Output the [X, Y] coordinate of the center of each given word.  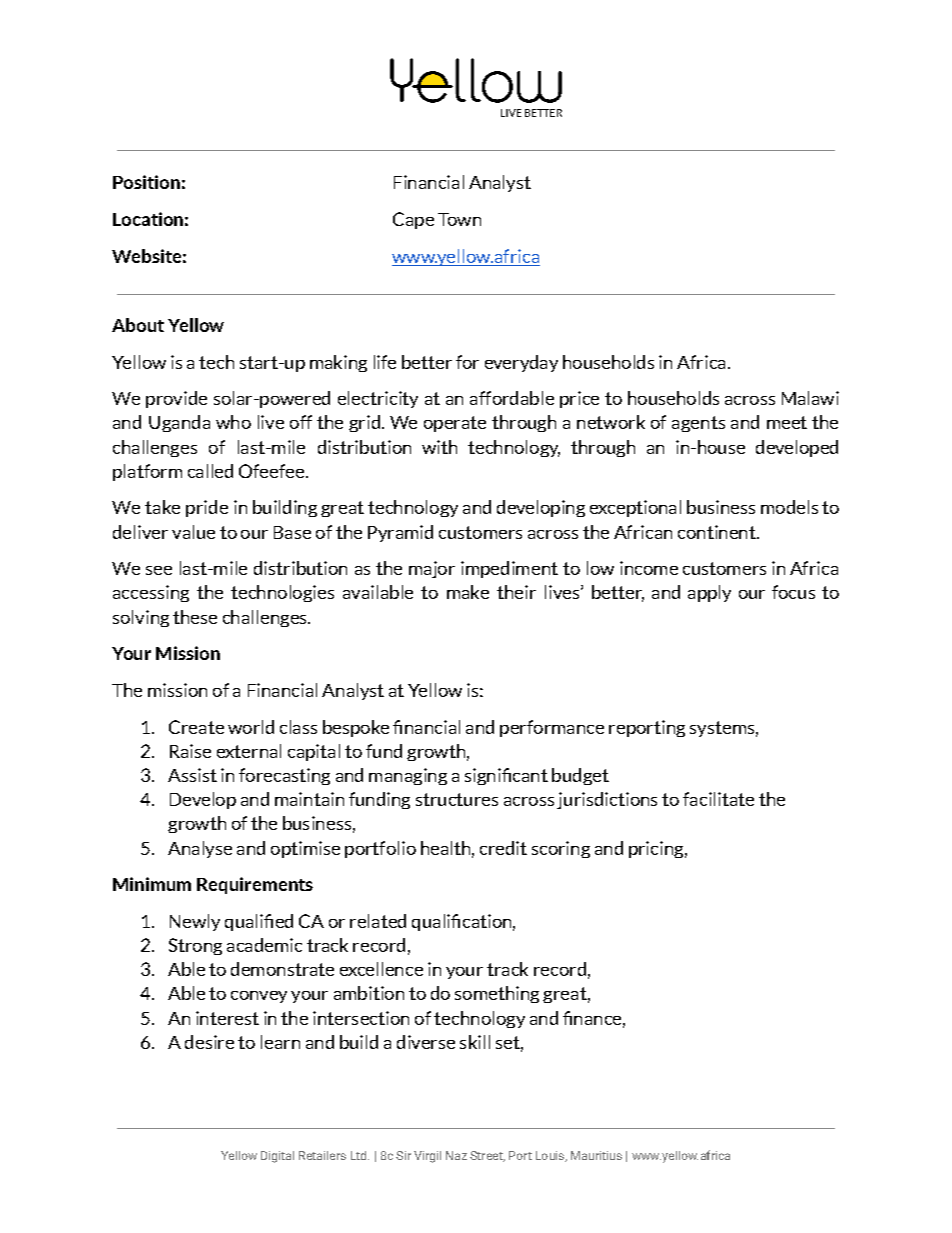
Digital [277, 1157]
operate [455, 424]
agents [698, 424]
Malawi [810, 398]
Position [146, 182]
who [233, 422]
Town [459, 219]
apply [709, 593]
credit [503, 848]
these [195, 617]
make [468, 592]
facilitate [718, 799]
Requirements [255, 885]
